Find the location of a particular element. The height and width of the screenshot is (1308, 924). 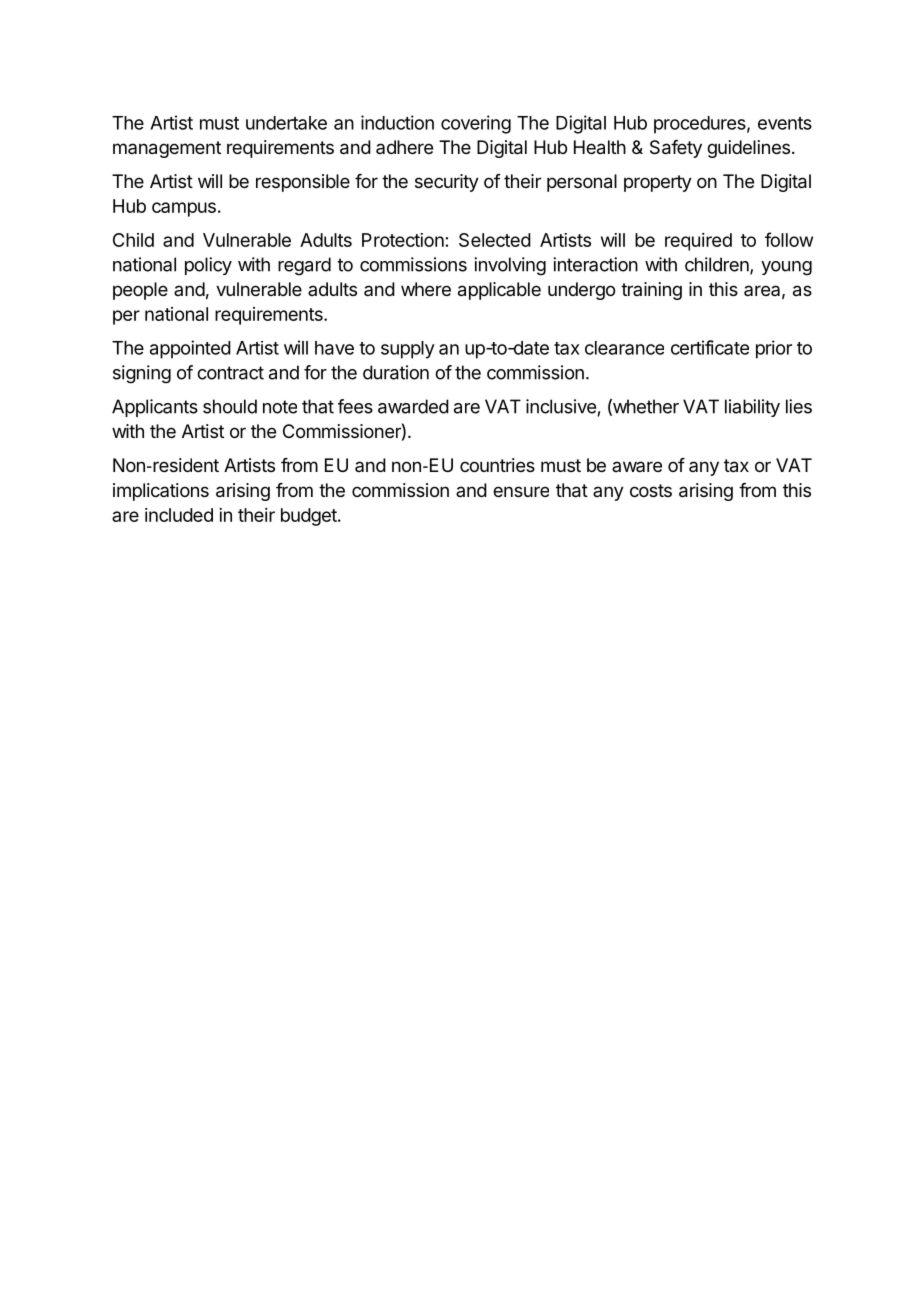

liability is located at coordinates (752, 408).
